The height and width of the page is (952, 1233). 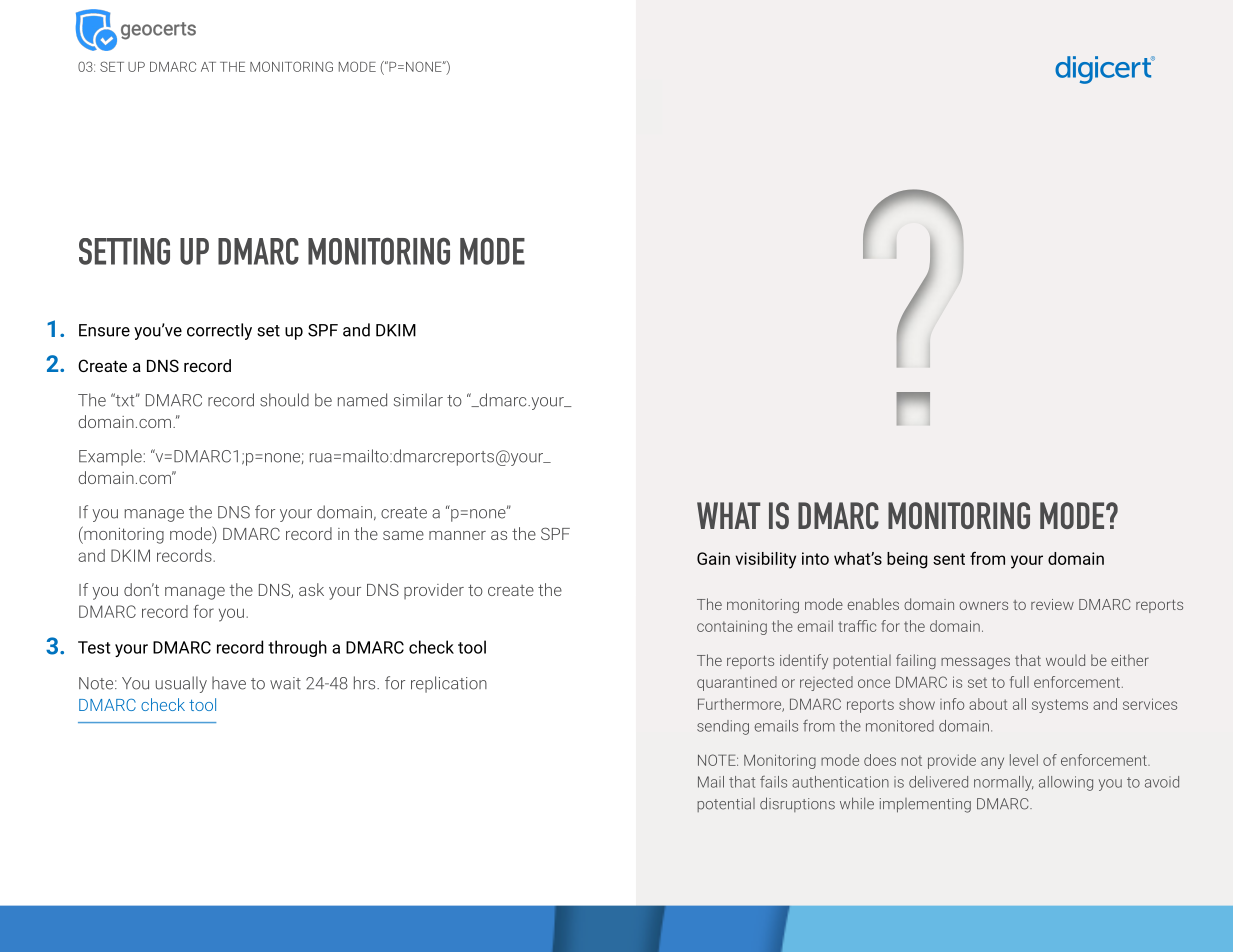 What do you see at coordinates (181, 684) in the page?
I see `usually` at bounding box center [181, 684].
